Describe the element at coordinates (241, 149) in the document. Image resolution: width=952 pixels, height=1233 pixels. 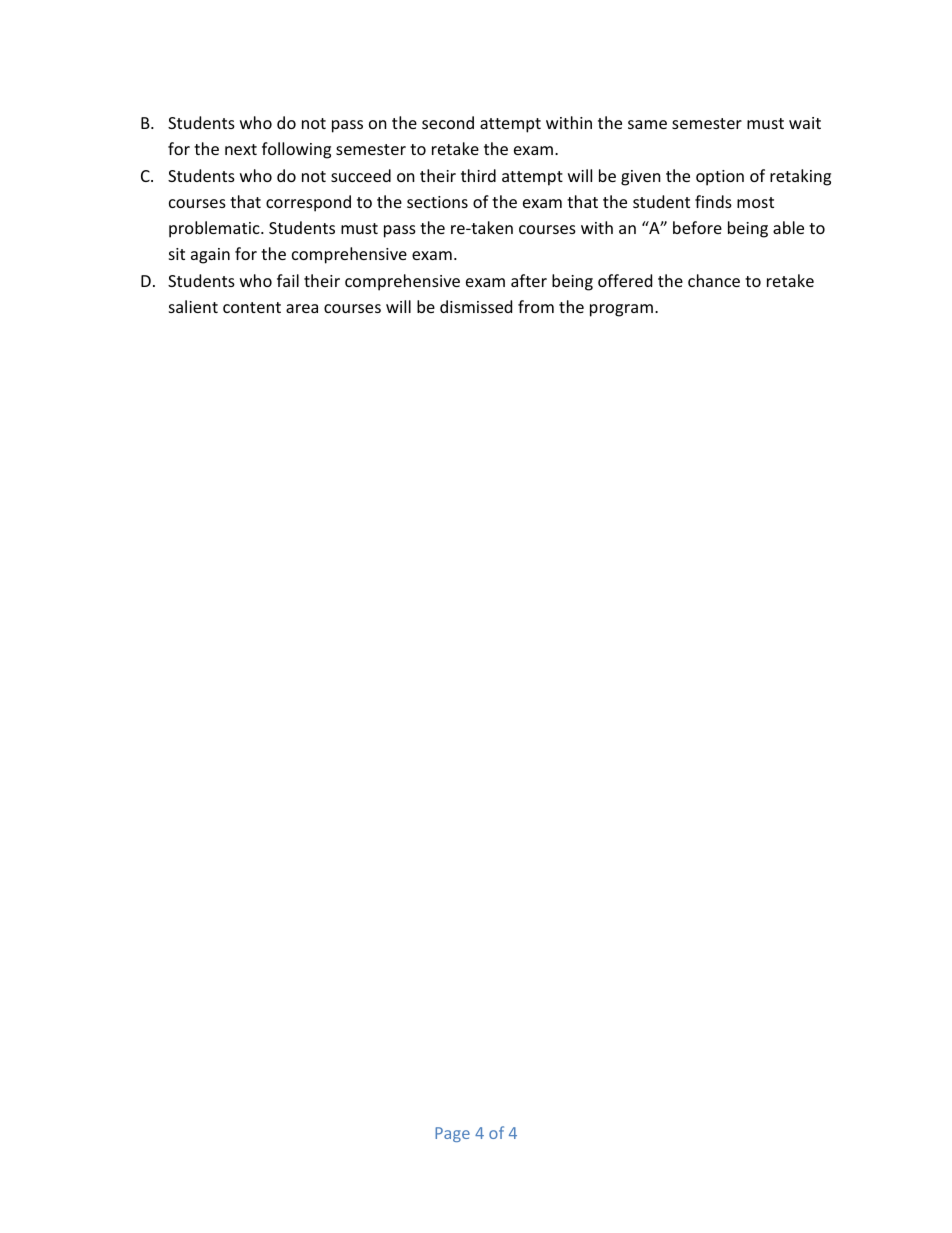
I see `next` at that location.
